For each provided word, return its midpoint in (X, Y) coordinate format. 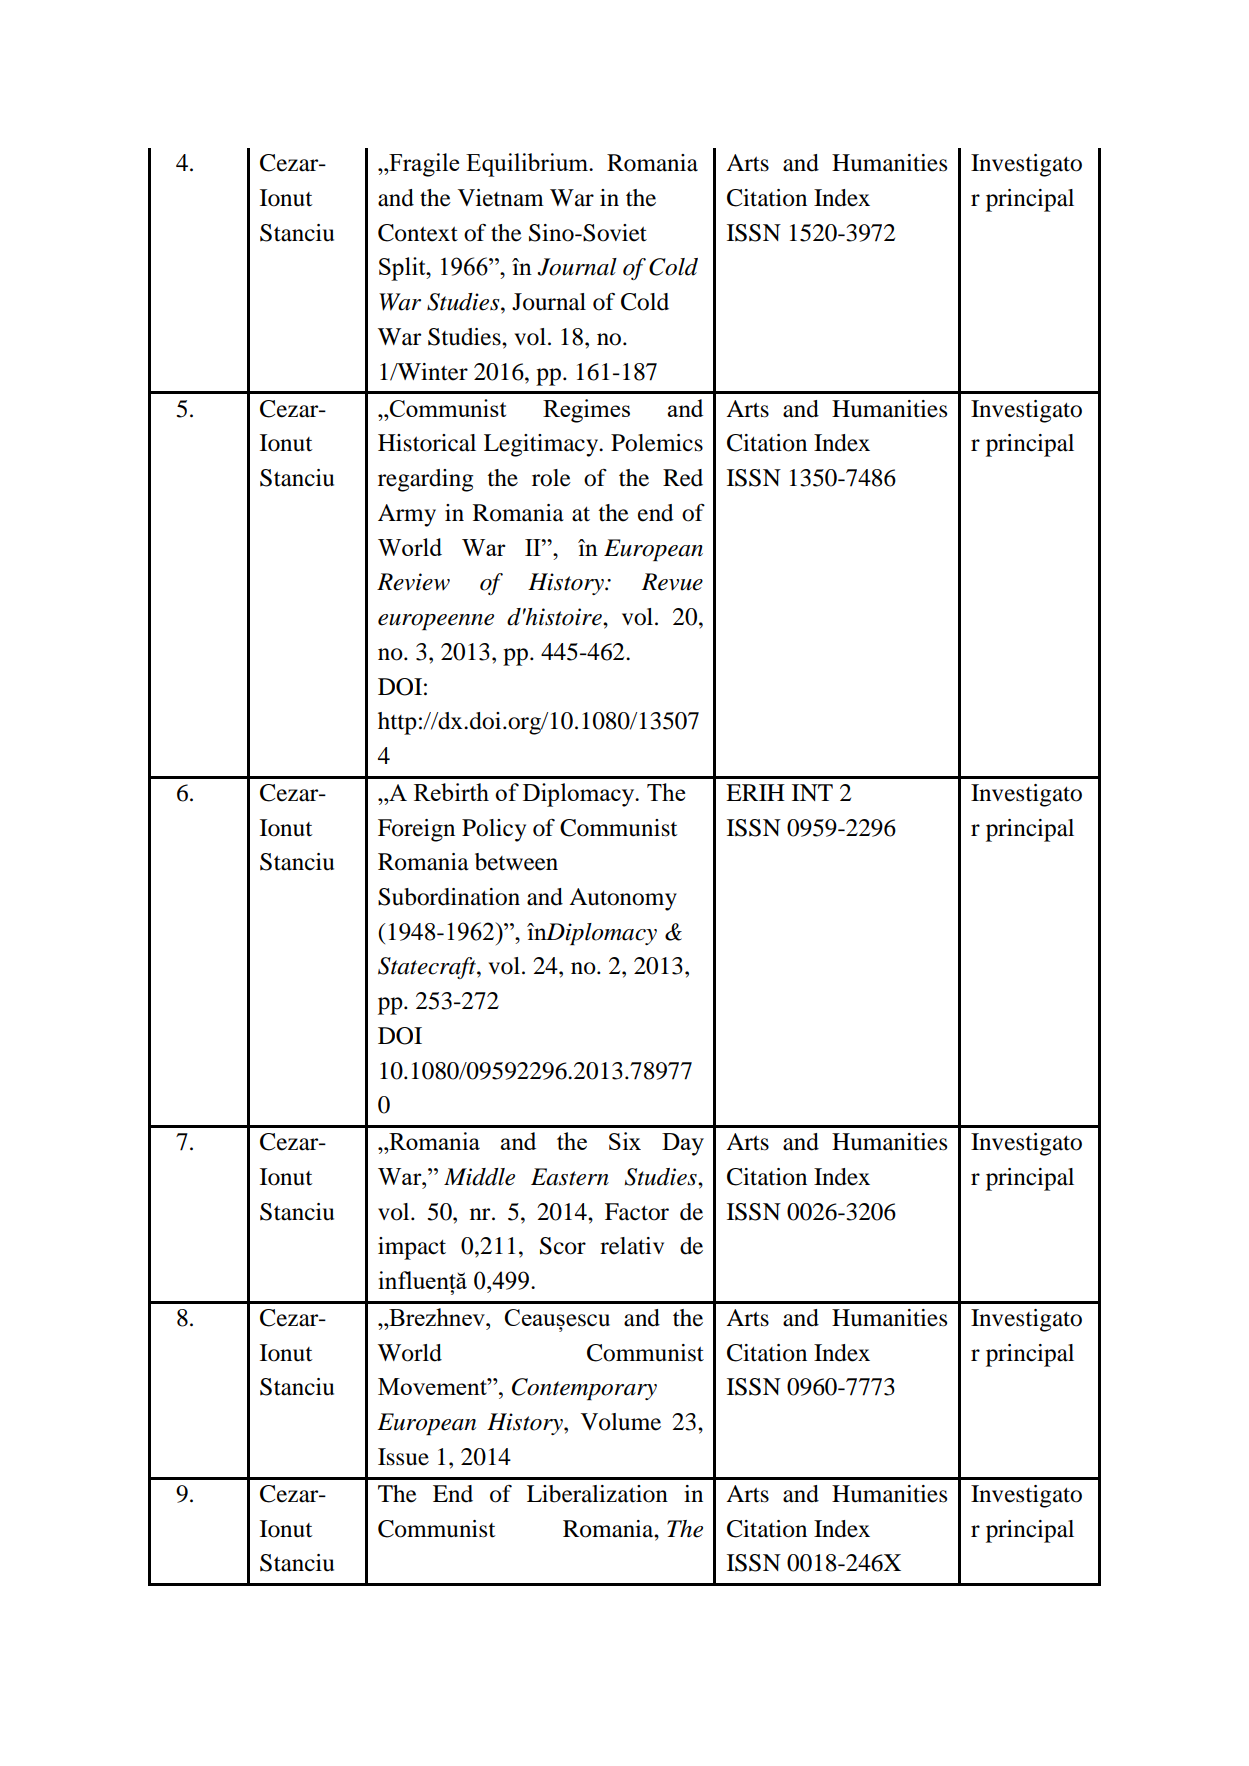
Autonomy (623, 899)
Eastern (570, 1177)
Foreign (416, 830)
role (551, 478)
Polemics (657, 443)
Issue (403, 1457)
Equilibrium (528, 165)
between (516, 862)
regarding (426, 480)
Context (418, 233)
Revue (672, 582)
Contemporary (584, 1389)
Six (625, 1141)
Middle (479, 1177)
